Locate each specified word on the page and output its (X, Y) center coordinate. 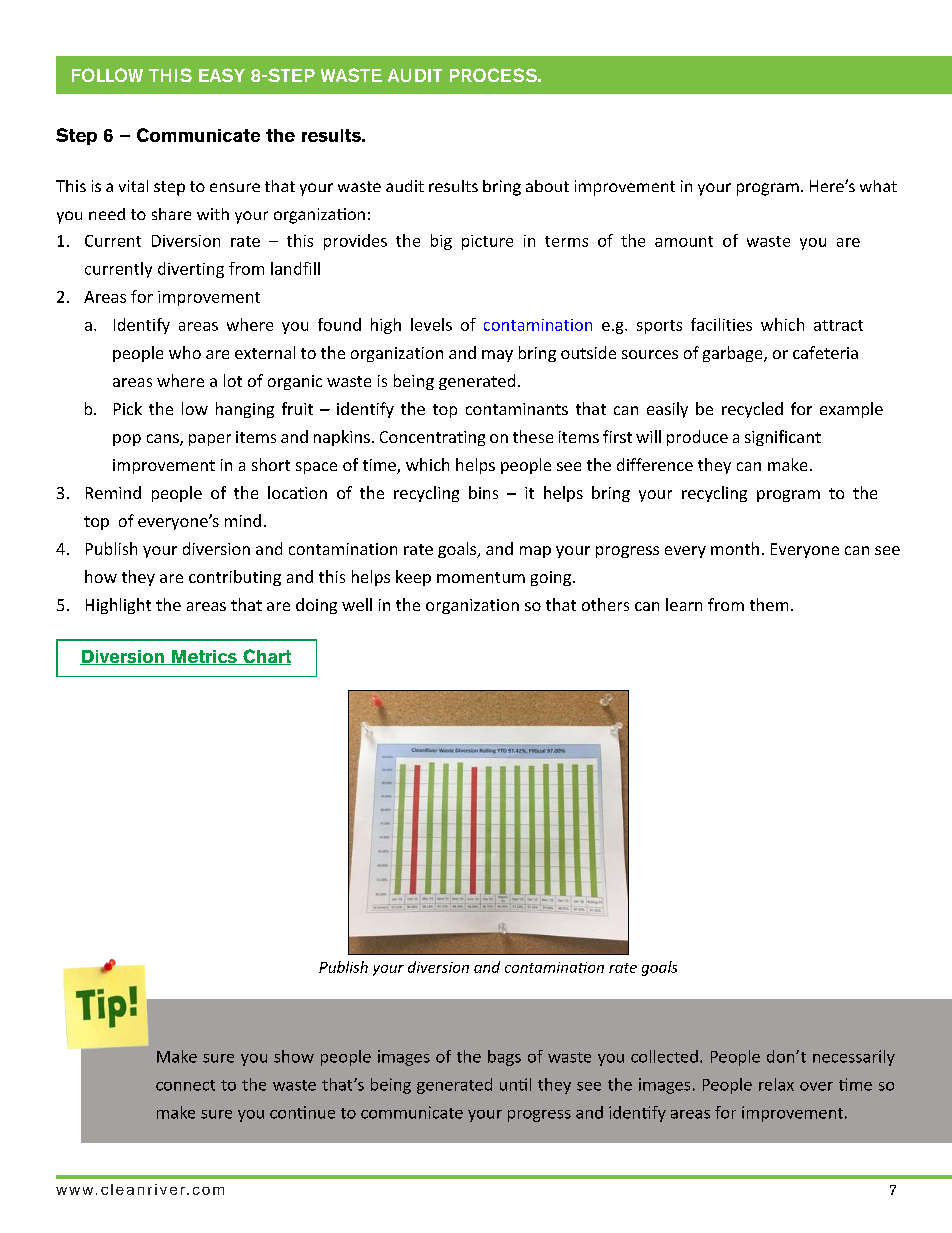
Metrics (204, 657)
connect (185, 1085)
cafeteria (825, 352)
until (515, 1084)
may (497, 356)
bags (504, 1058)
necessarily (854, 1058)
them (769, 604)
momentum (481, 577)
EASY (222, 75)
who (185, 352)
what (878, 186)
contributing (235, 578)
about (547, 186)
